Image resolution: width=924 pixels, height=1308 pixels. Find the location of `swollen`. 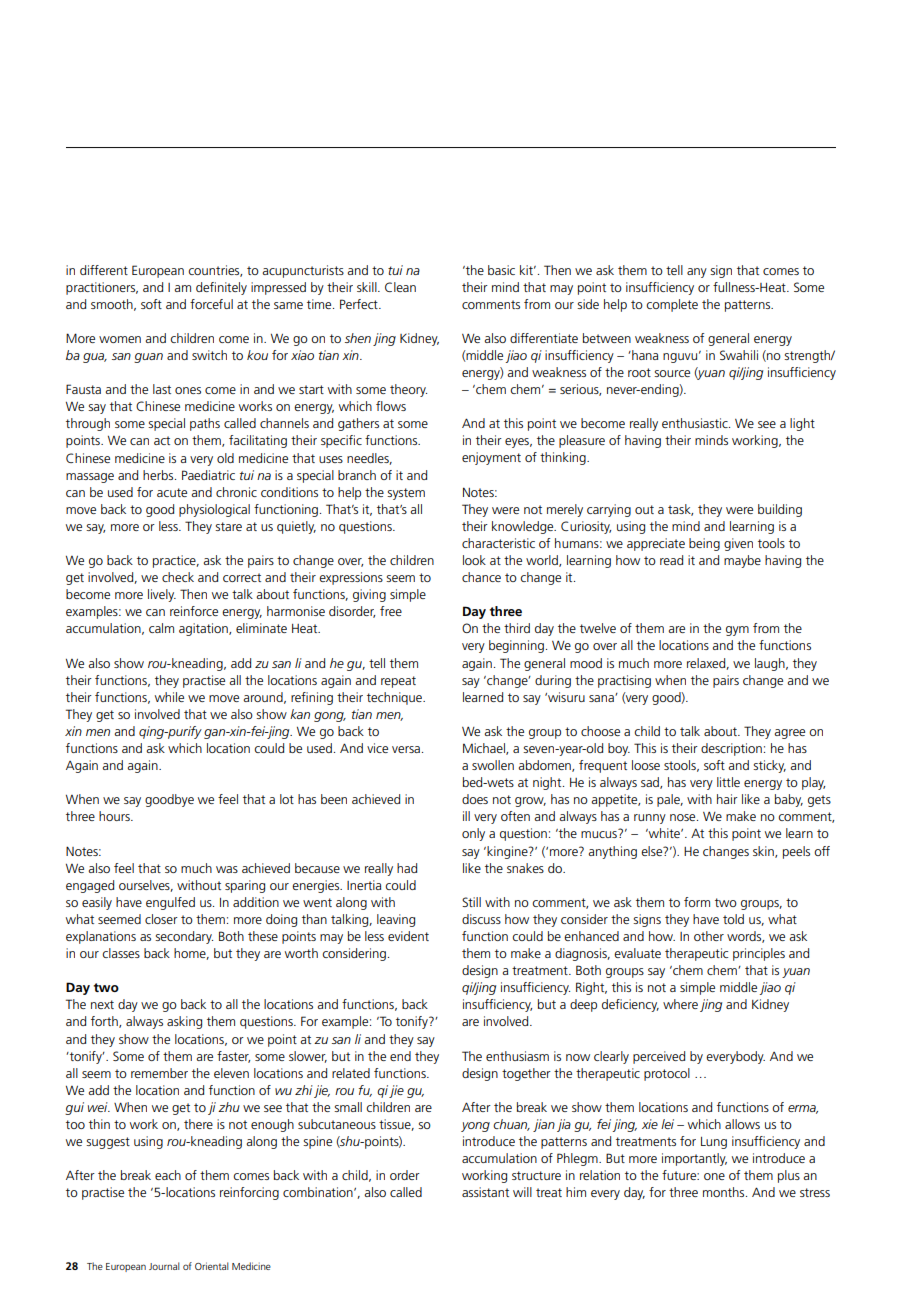

swollen is located at coordinates (493, 765).
